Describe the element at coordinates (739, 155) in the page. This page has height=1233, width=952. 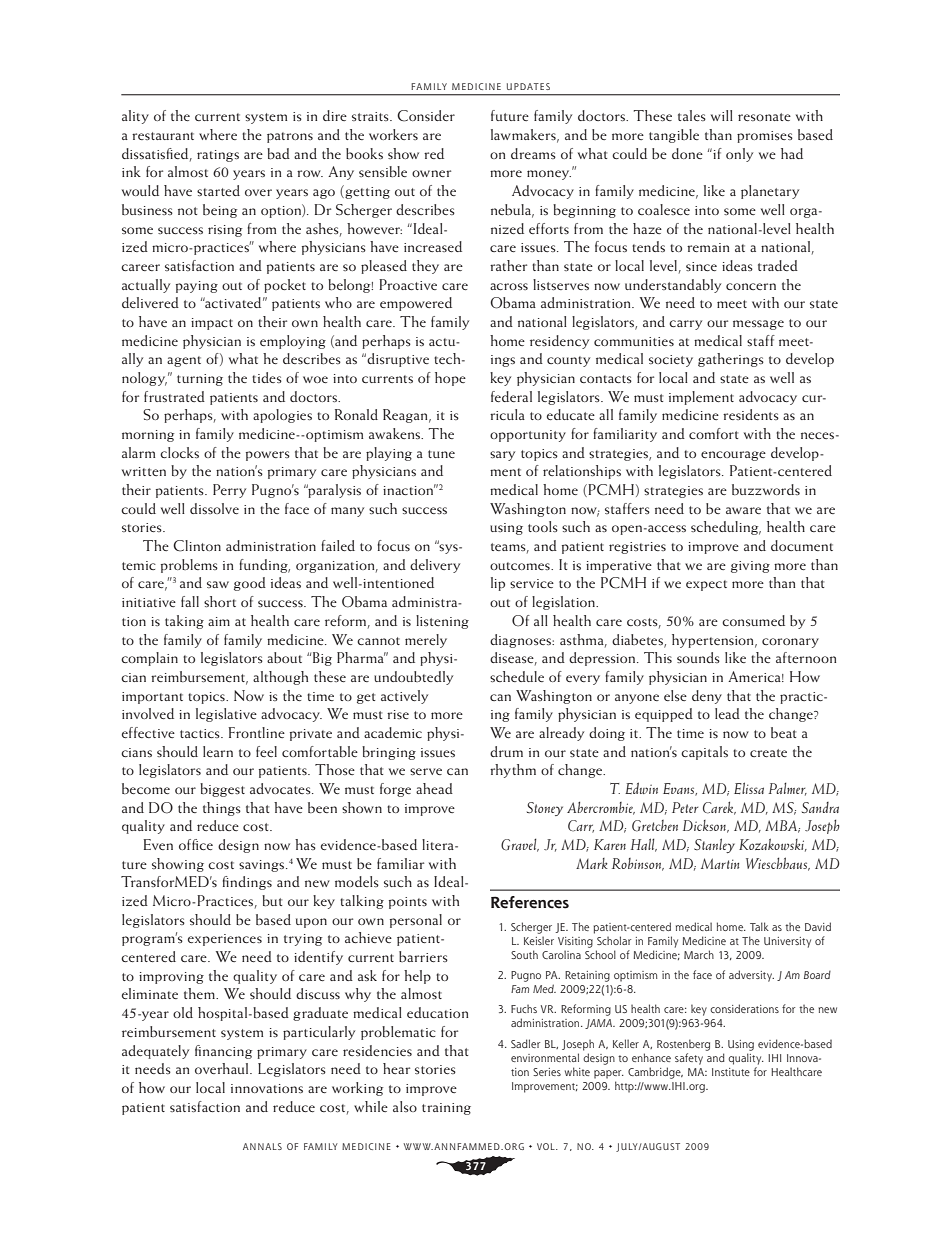
I see `only` at that location.
